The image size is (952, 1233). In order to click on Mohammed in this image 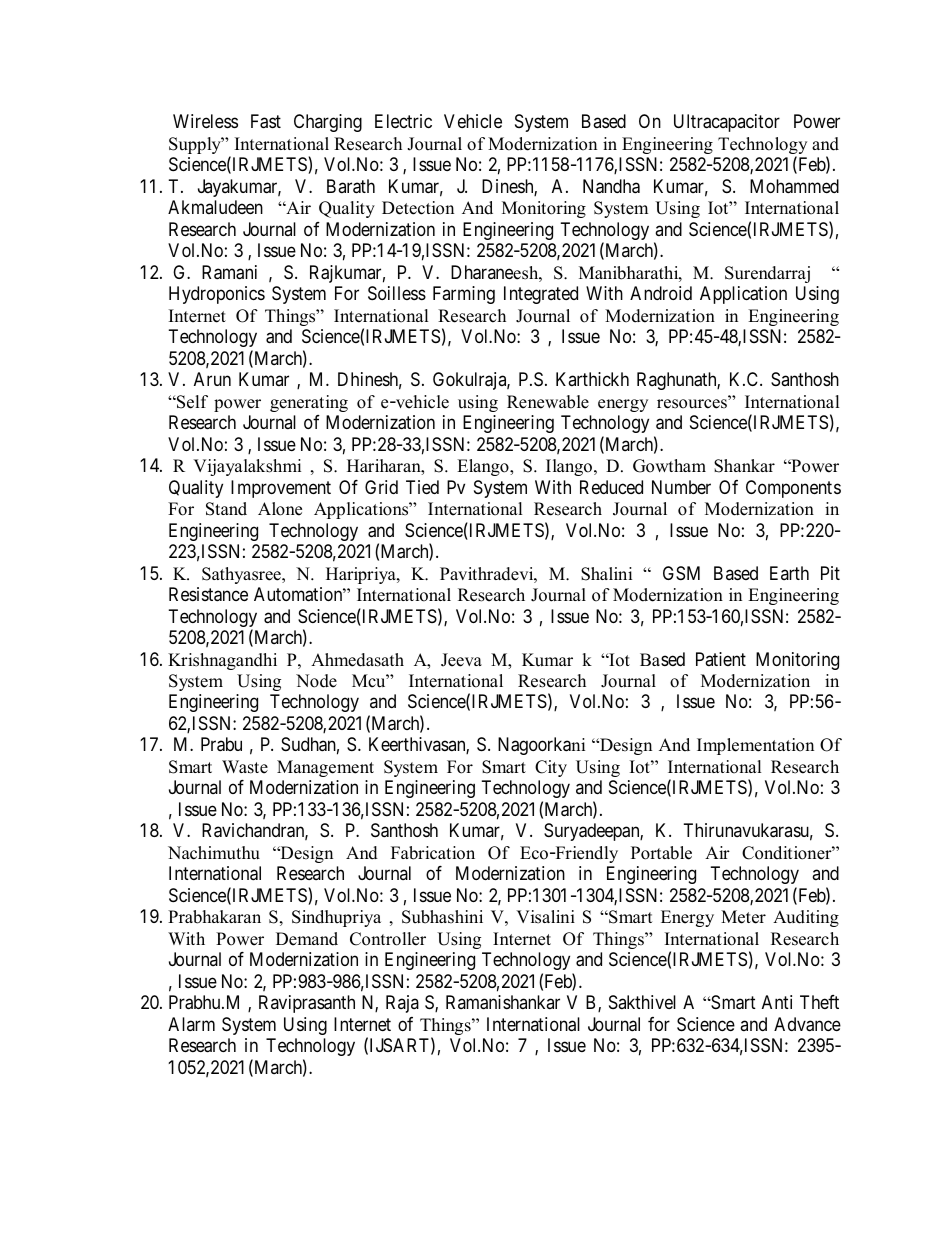, I will do `click(794, 186)`.
